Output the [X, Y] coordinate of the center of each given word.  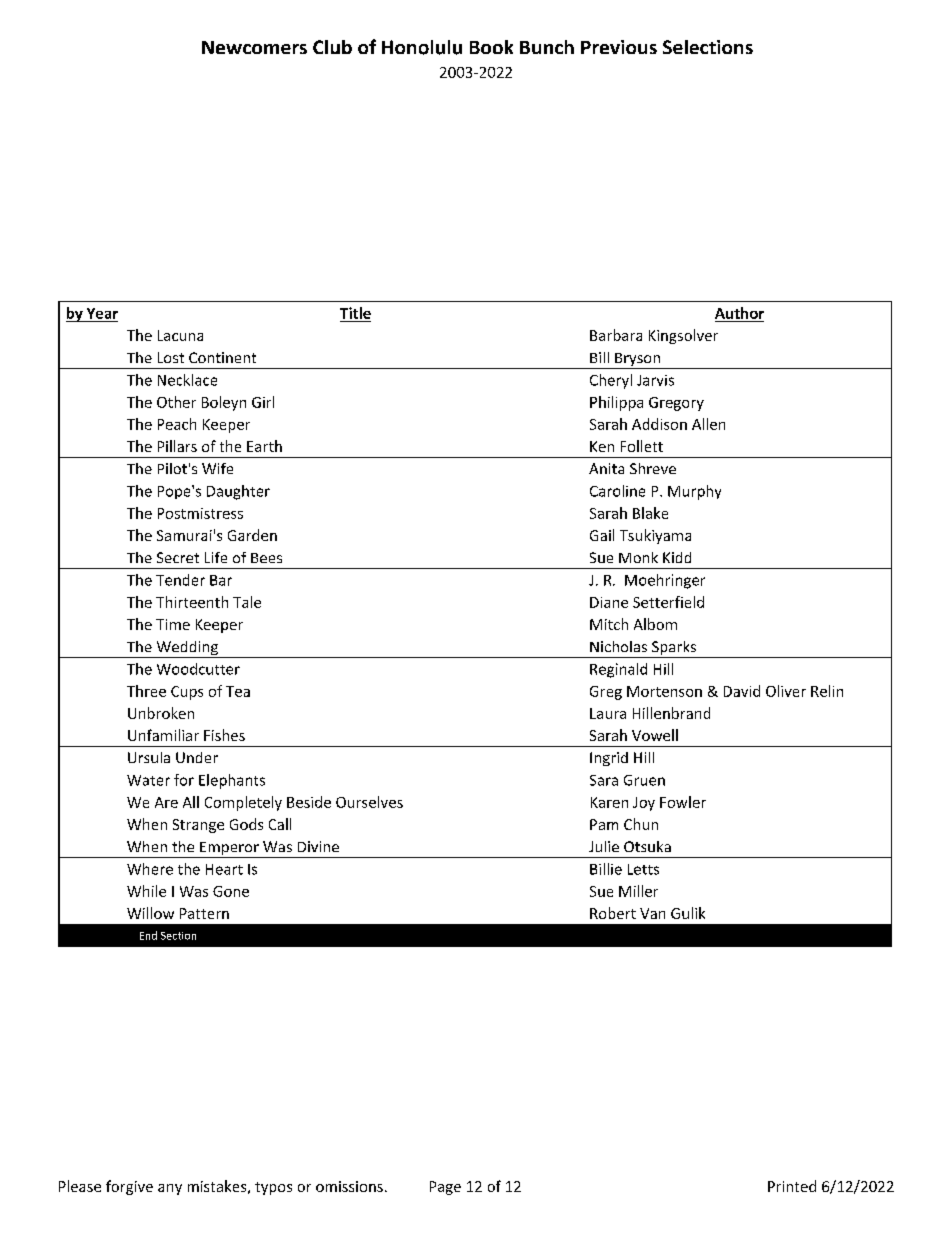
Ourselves [369, 802]
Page [445, 1188]
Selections [708, 47]
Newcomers [254, 47]
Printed [792, 1186]
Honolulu [422, 47]
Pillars [177, 446]
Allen [708, 424]
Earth [264, 446]
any [170, 1189]
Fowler [683, 802]
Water [148, 780]
